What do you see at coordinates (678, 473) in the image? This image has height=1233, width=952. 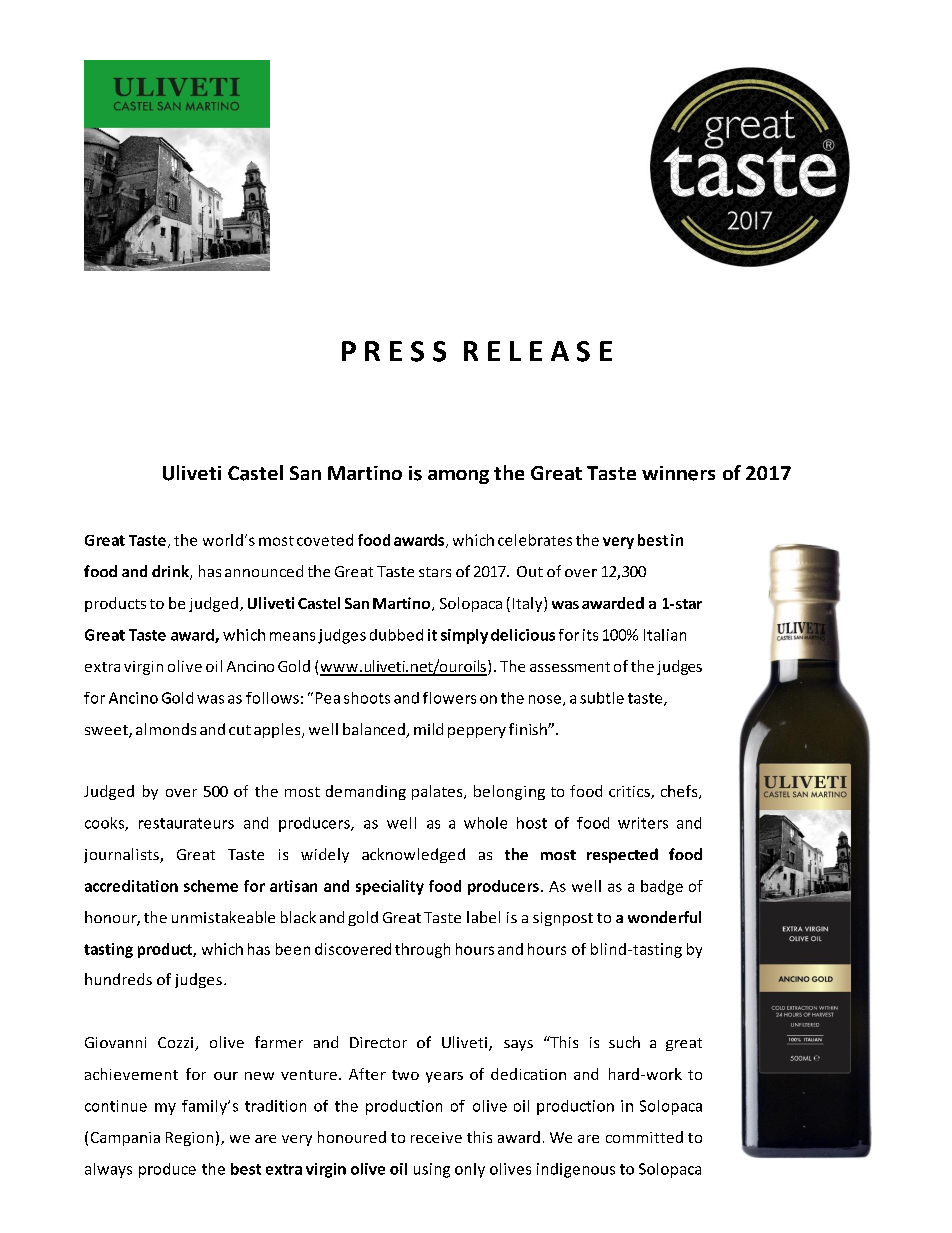 I see `winners` at bounding box center [678, 473].
